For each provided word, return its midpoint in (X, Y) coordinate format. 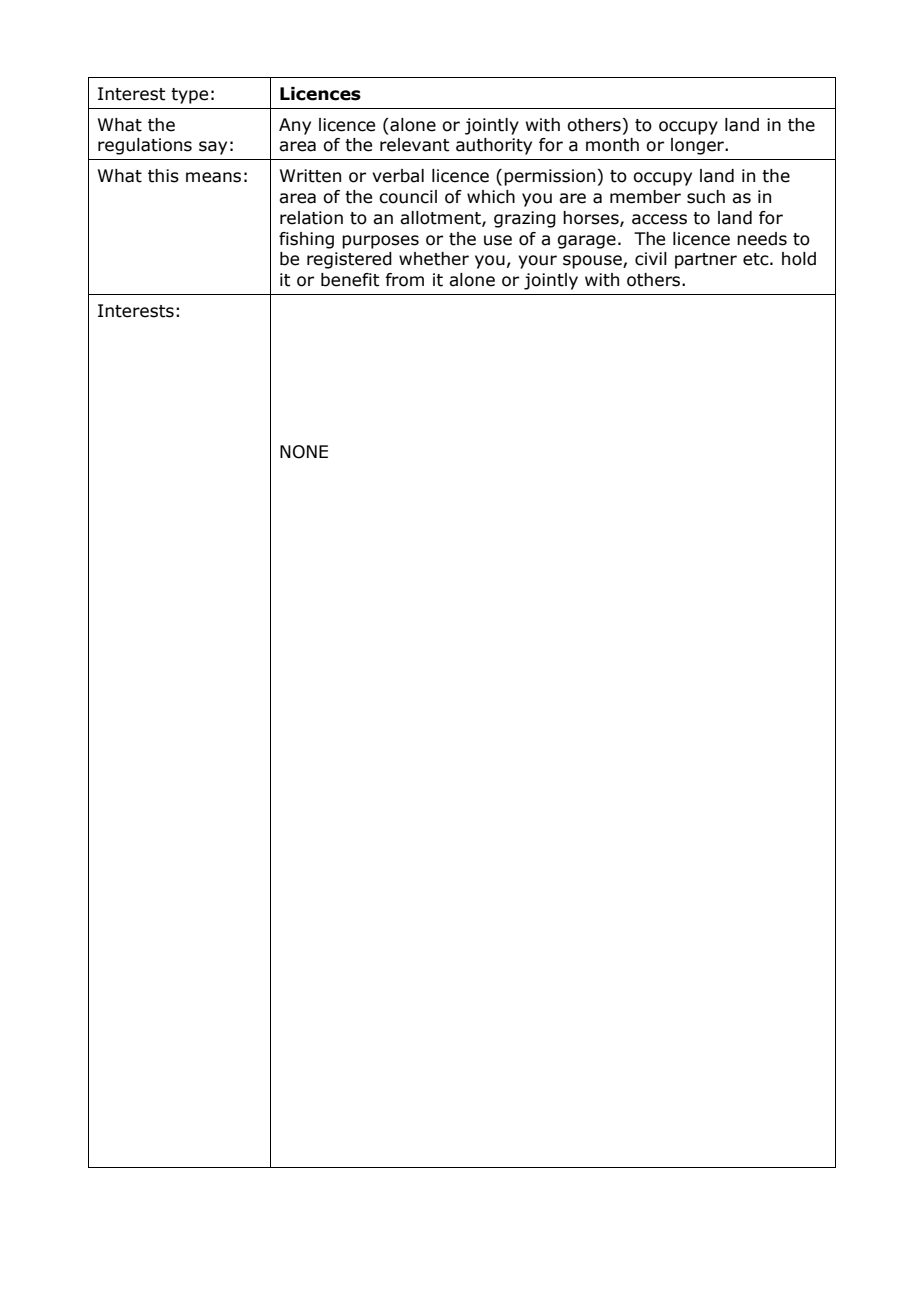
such (706, 197)
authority (494, 146)
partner (706, 261)
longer (699, 146)
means (213, 177)
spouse (593, 262)
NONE (304, 452)
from (404, 280)
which (491, 197)
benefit (350, 280)
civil (651, 259)
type (189, 96)
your (537, 262)
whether (434, 259)
